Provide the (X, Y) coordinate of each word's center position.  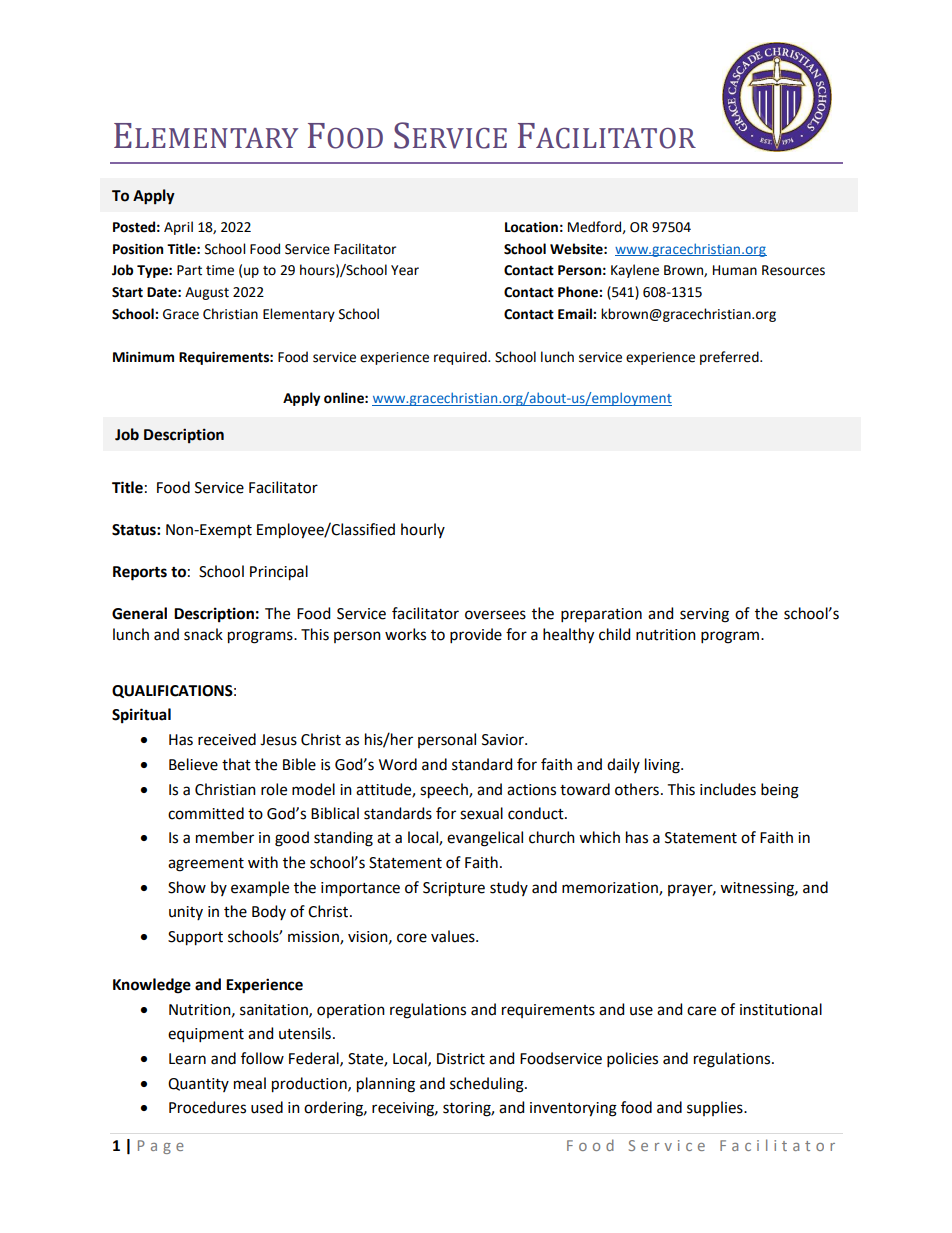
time (220, 270)
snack (203, 634)
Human (735, 270)
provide (476, 635)
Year (405, 270)
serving (704, 615)
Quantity (198, 1085)
